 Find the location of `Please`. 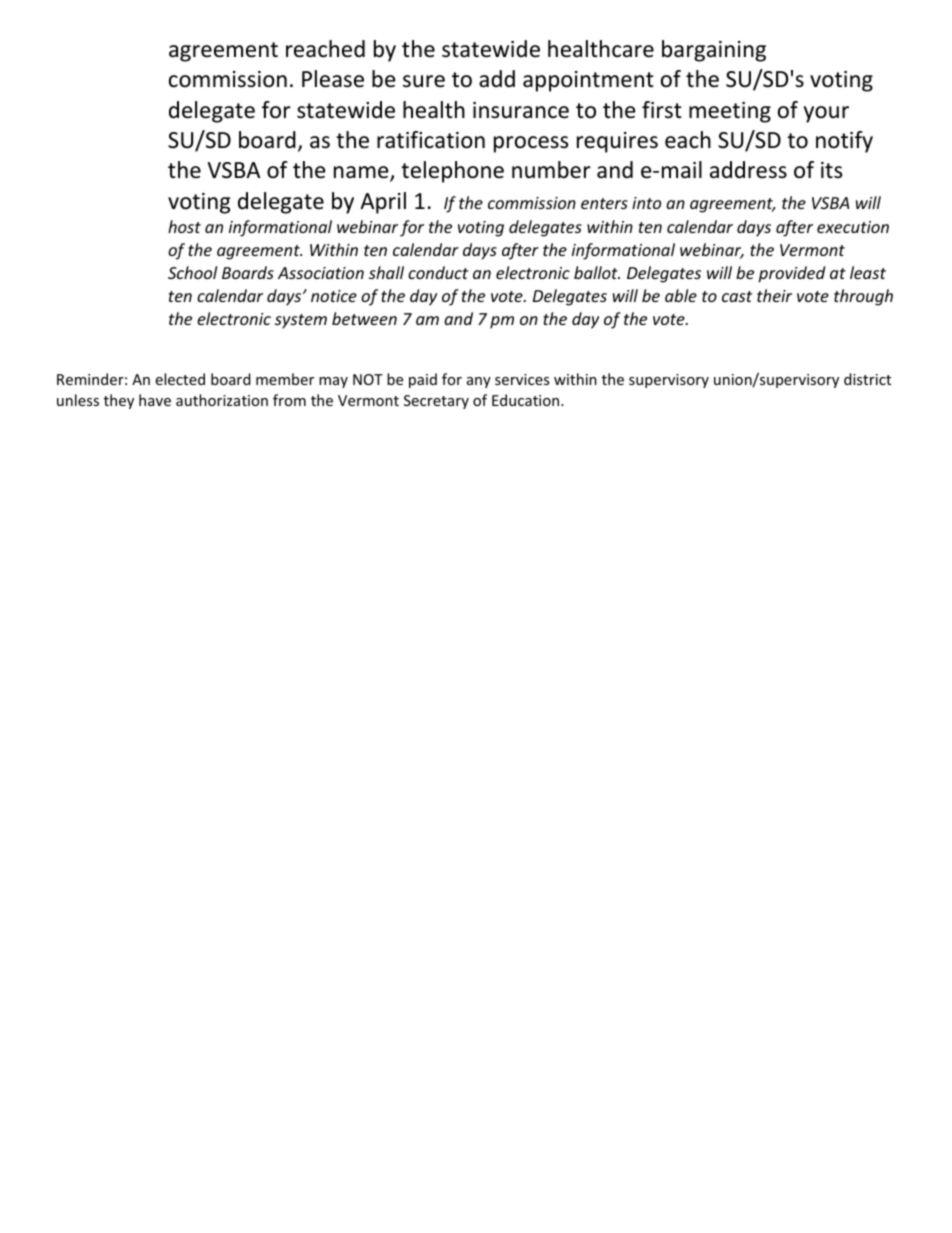

Please is located at coordinates (333, 79).
